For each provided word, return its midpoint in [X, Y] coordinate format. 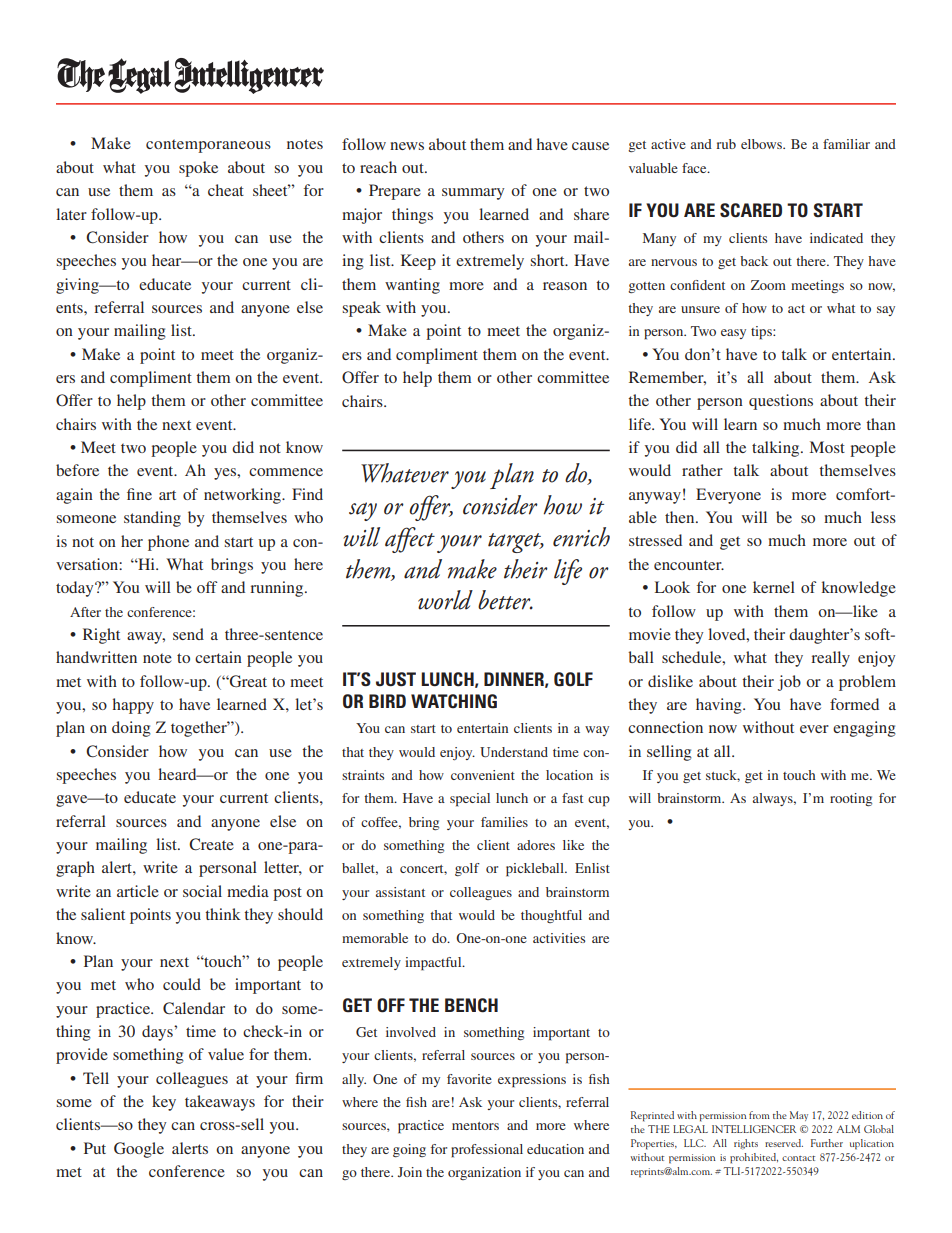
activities [559, 938]
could [182, 984]
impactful [434, 964]
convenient [483, 775]
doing [131, 729]
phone [168, 543]
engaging [864, 729]
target [516, 543]
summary [473, 194]
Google [139, 1150]
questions [781, 402]
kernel [774, 587]
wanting [412, 286]
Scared [751, 210]
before [77, 470]
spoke [198, 169]
